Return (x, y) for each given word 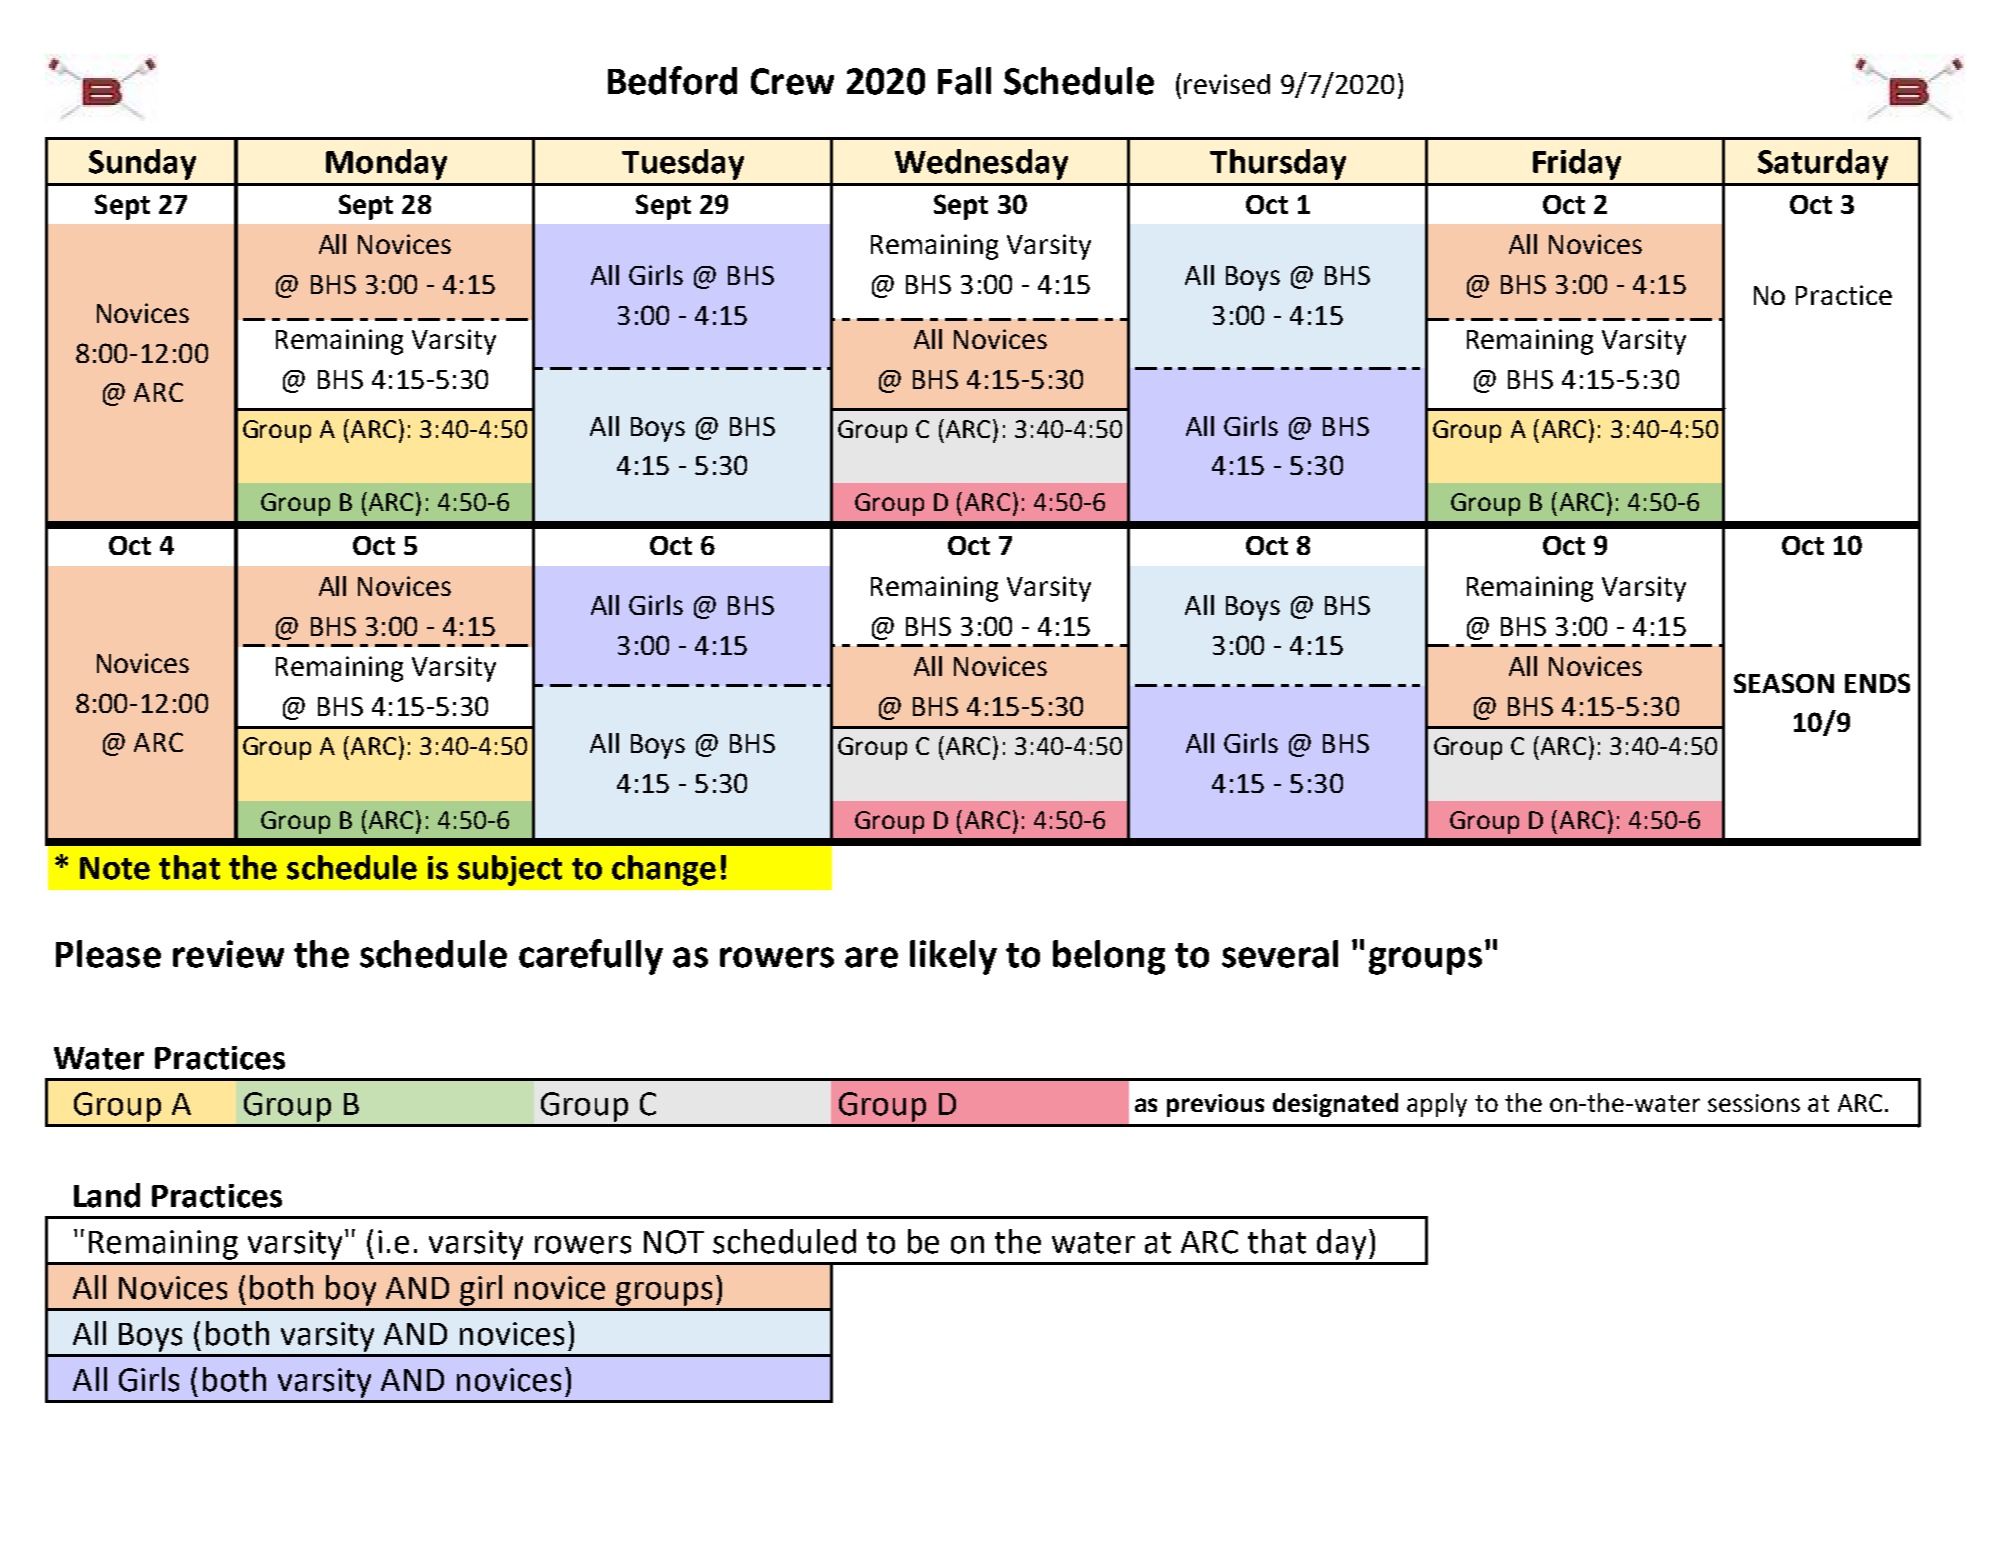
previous (1215, 1105)
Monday (386, 164)
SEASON (1784, 683)
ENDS (1877, 683)
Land (107, 1195)
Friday (1577, 164)
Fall (964, 81)
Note (115, 868)
